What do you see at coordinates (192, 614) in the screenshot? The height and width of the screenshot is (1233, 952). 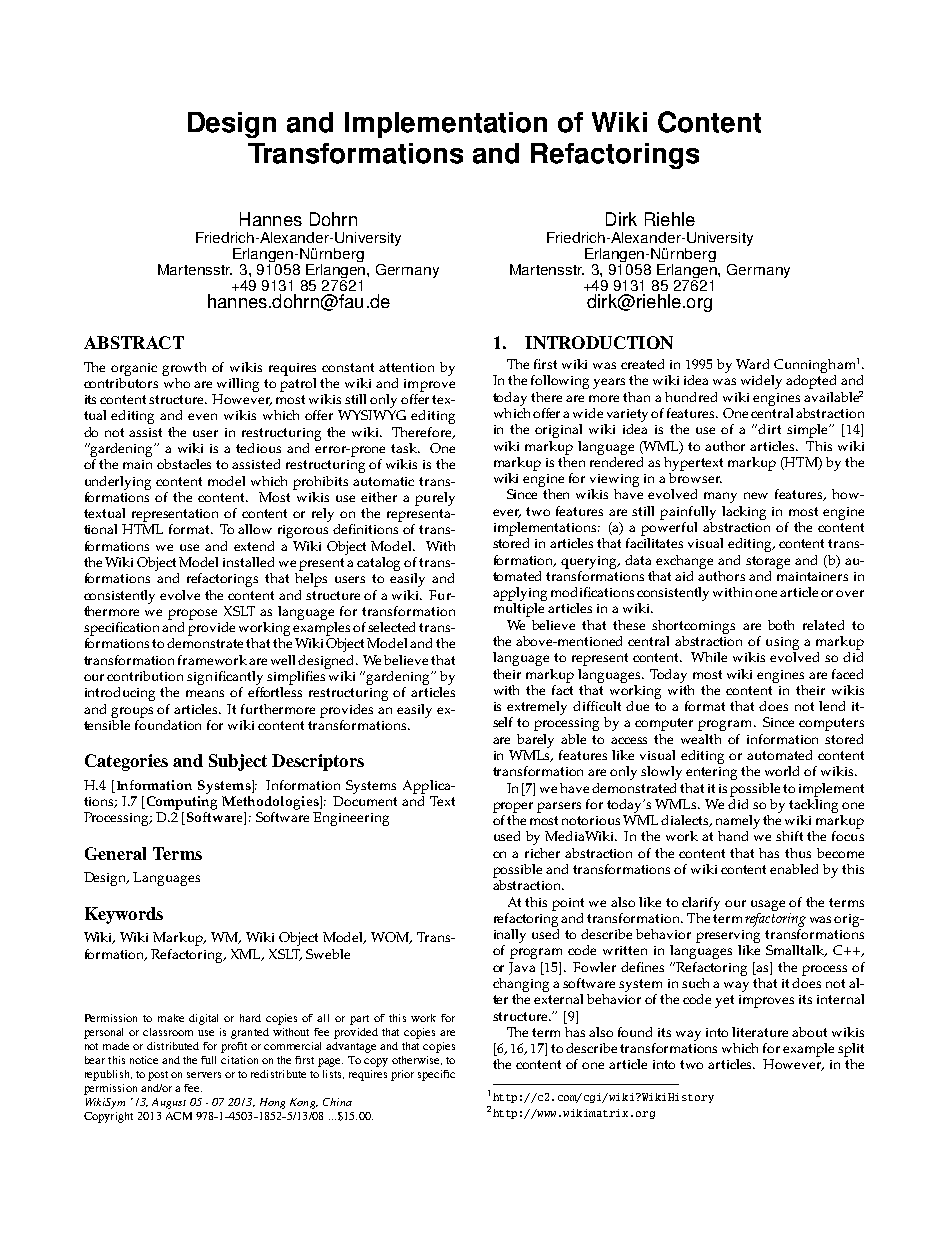 I see `propose` at bounding box center [192, 614].
